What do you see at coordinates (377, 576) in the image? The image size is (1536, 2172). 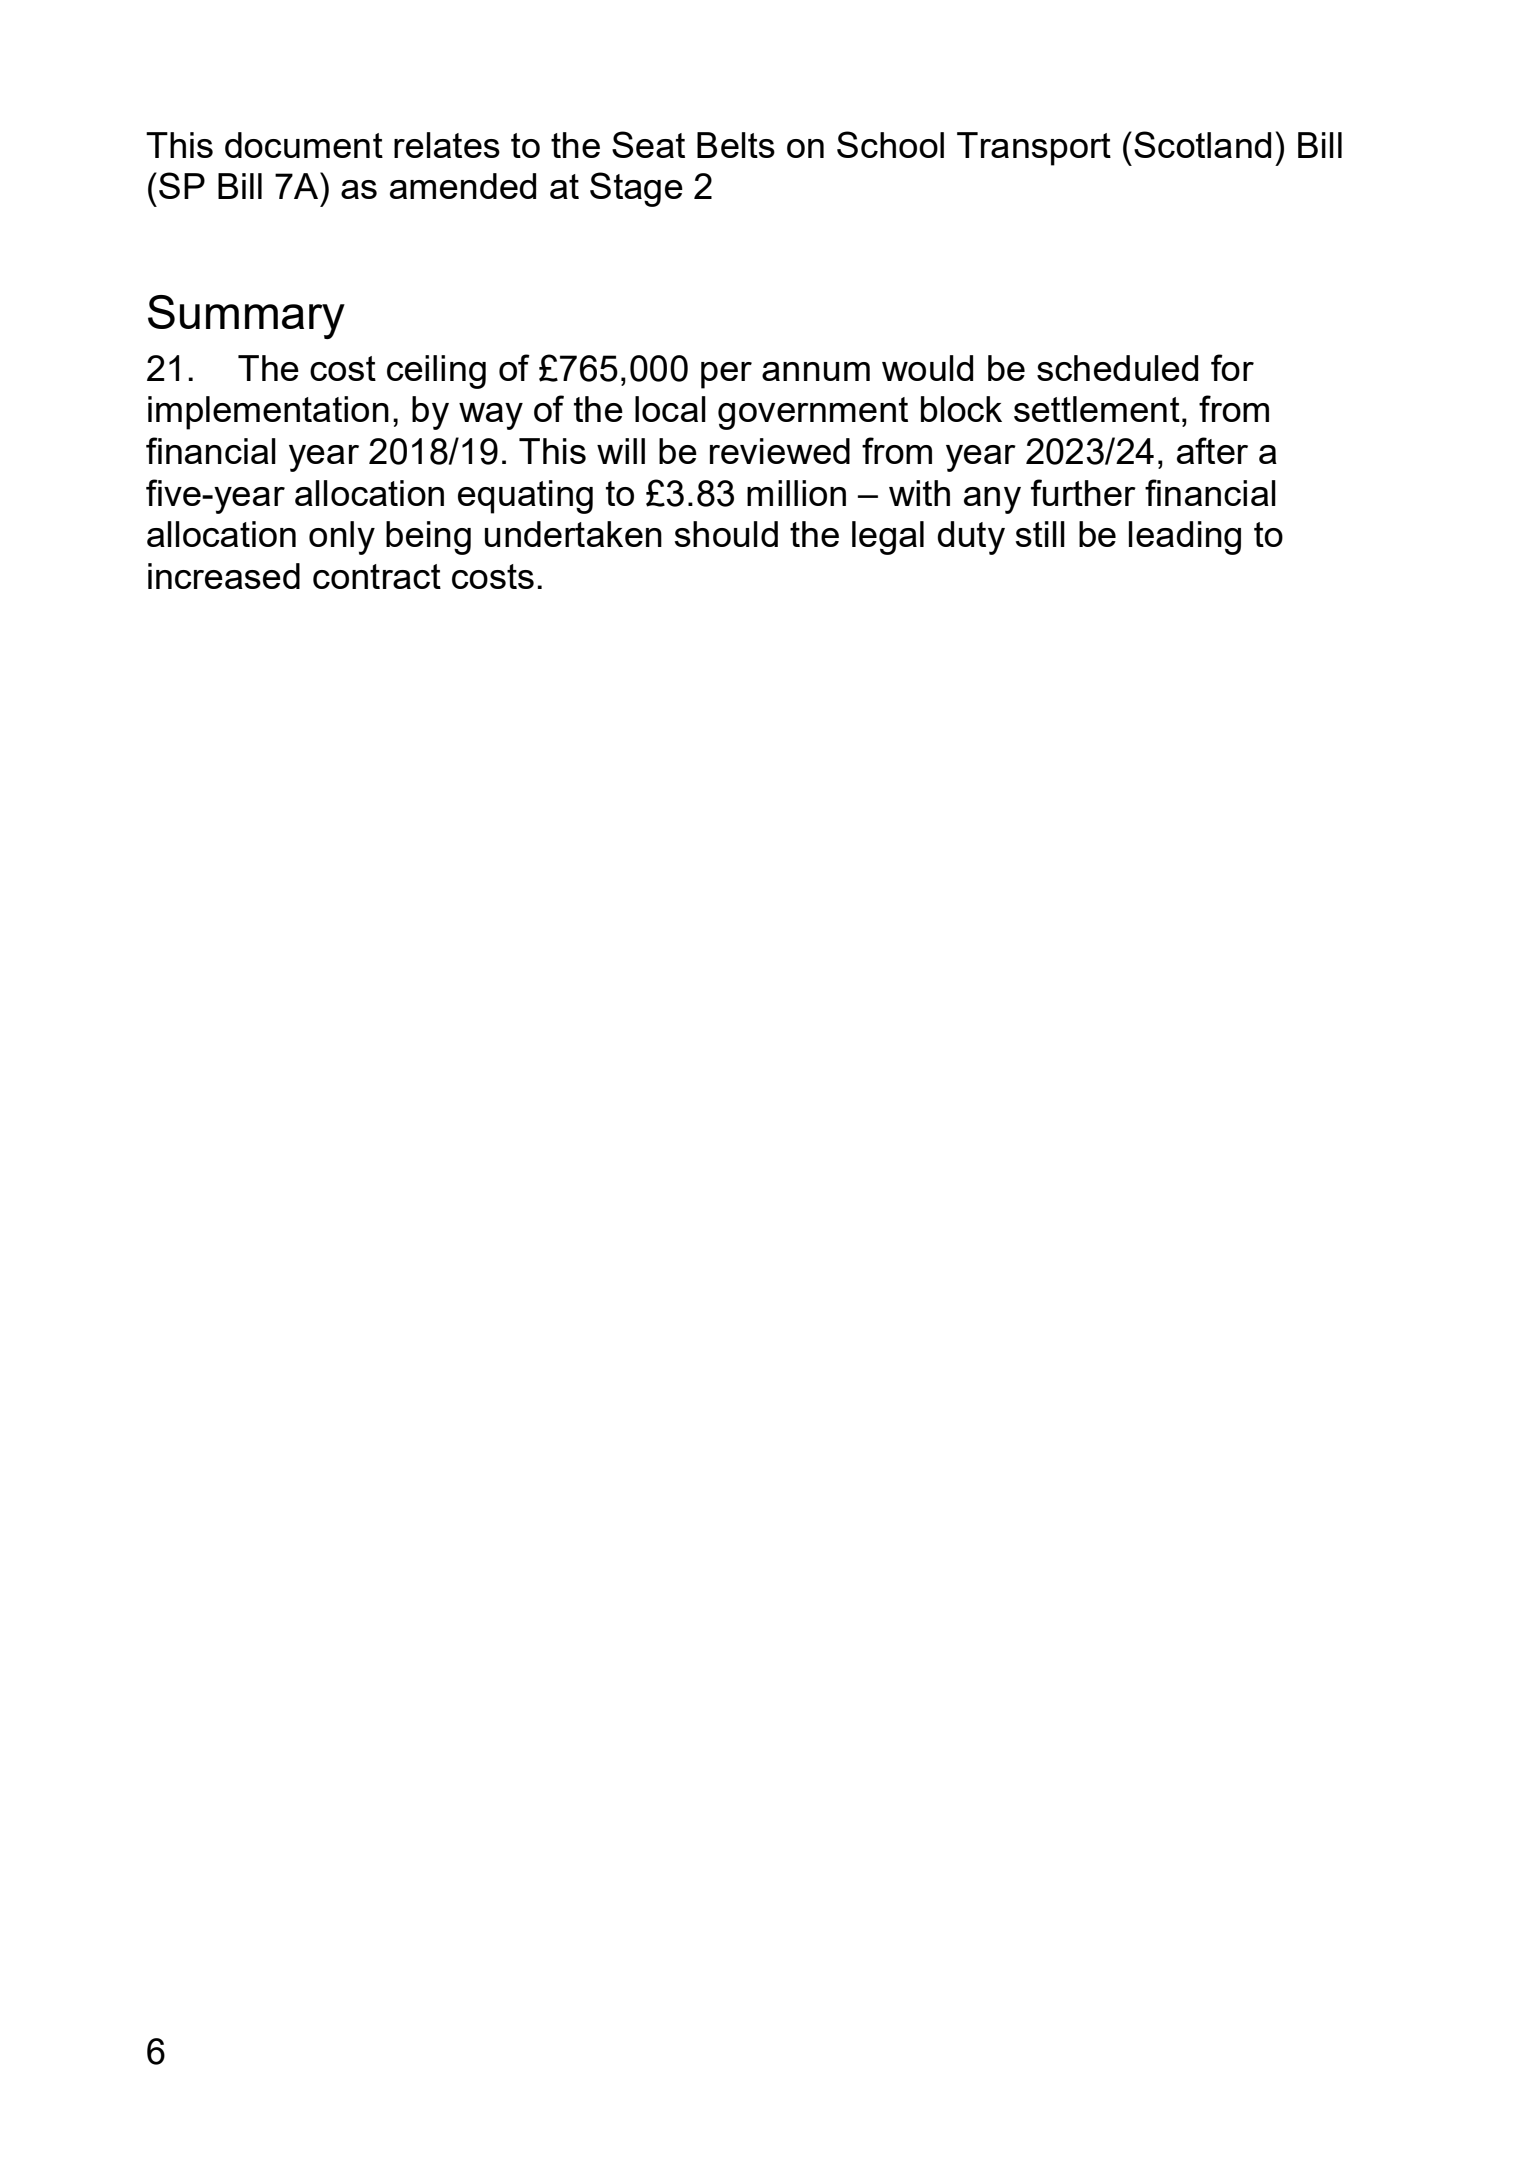 I see `contract` at bounding box center [377, 576].
